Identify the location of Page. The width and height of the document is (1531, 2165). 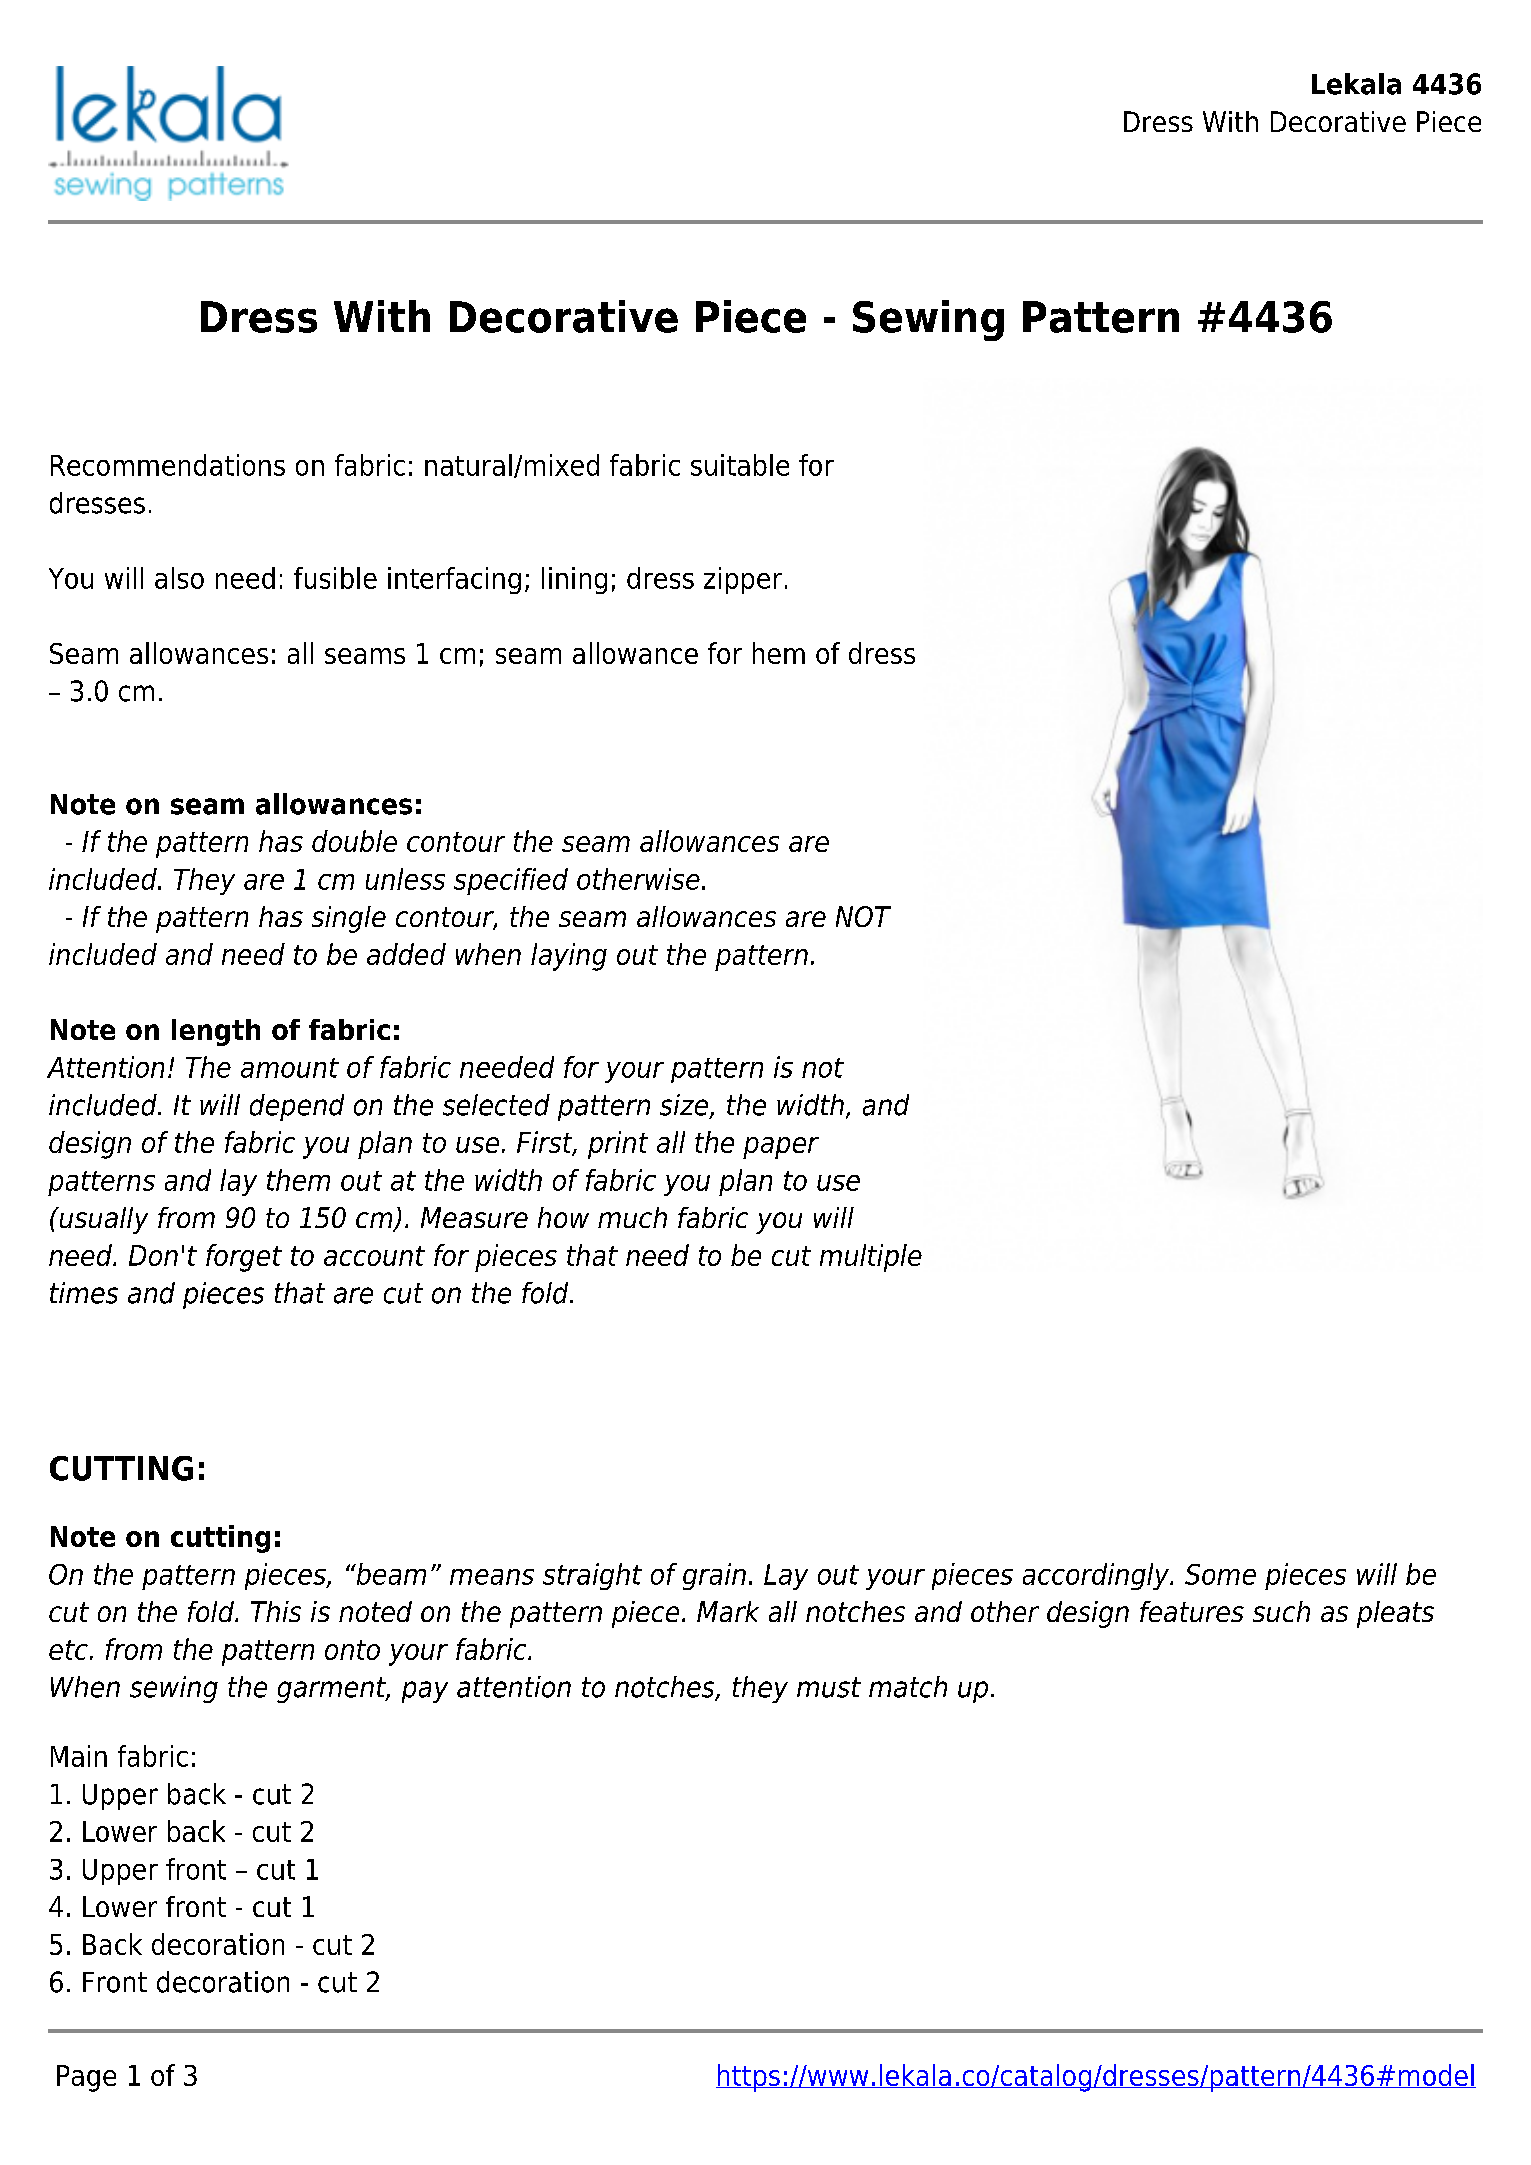
(86, 2078).
